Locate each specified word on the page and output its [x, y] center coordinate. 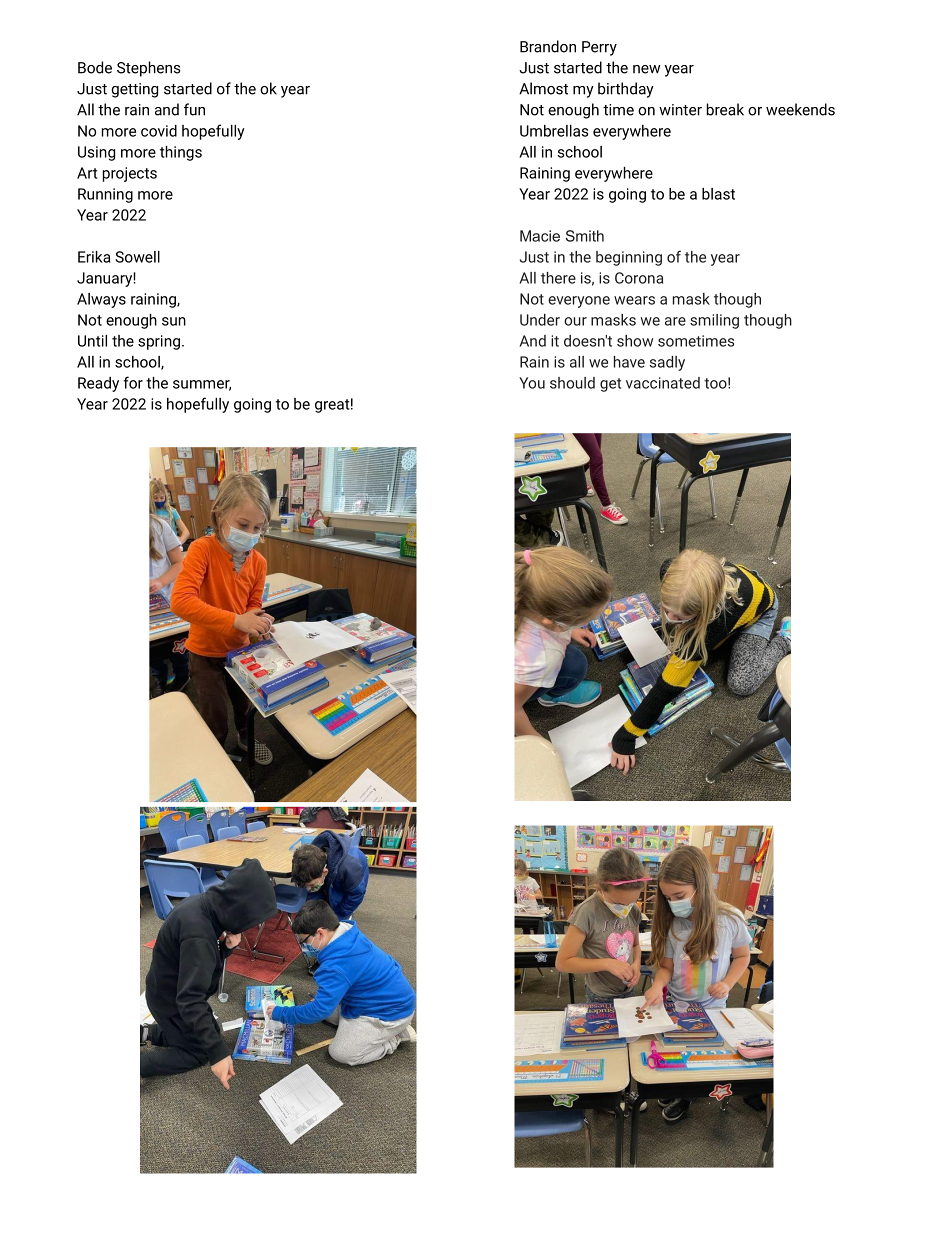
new [646, 69]
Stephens [148, 69]
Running [105, 195]
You [532, 383]
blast [718, 194]
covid [159, 131]
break [725, 109]
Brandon [548, 46]
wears [634, 300]
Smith [585, 236]
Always [101, 300]
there [558, 278]
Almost [543, 88]
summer [202, 385]
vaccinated [663, 383]
